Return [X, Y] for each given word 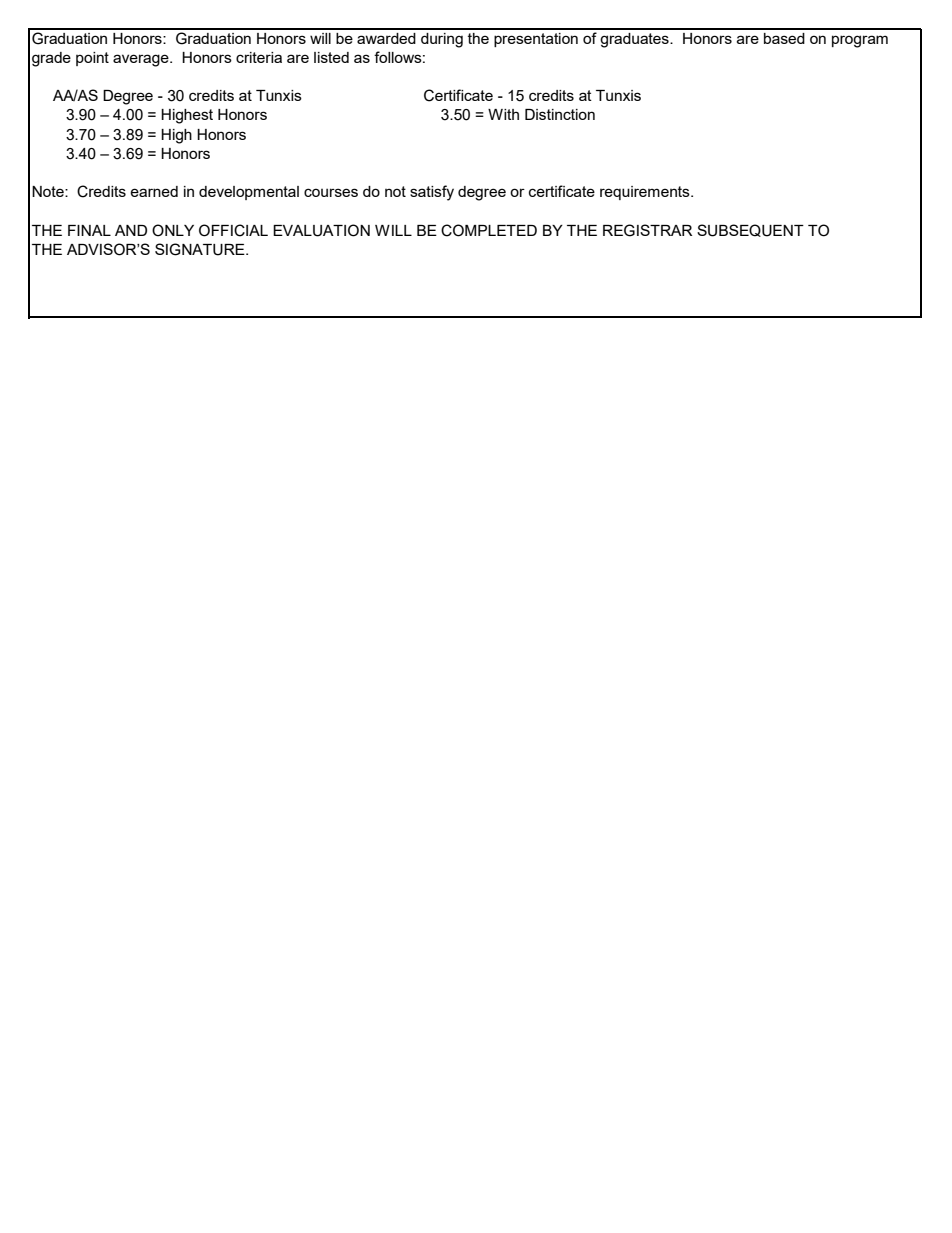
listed [331, 57]
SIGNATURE [201, 249]
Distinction [560, 114]
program [860, 41]
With [503, 114]
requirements [646, 193]
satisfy [432, 193]
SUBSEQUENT [750, 230]
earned [154, 191]
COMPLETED [489, 230]
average [142, 60]
